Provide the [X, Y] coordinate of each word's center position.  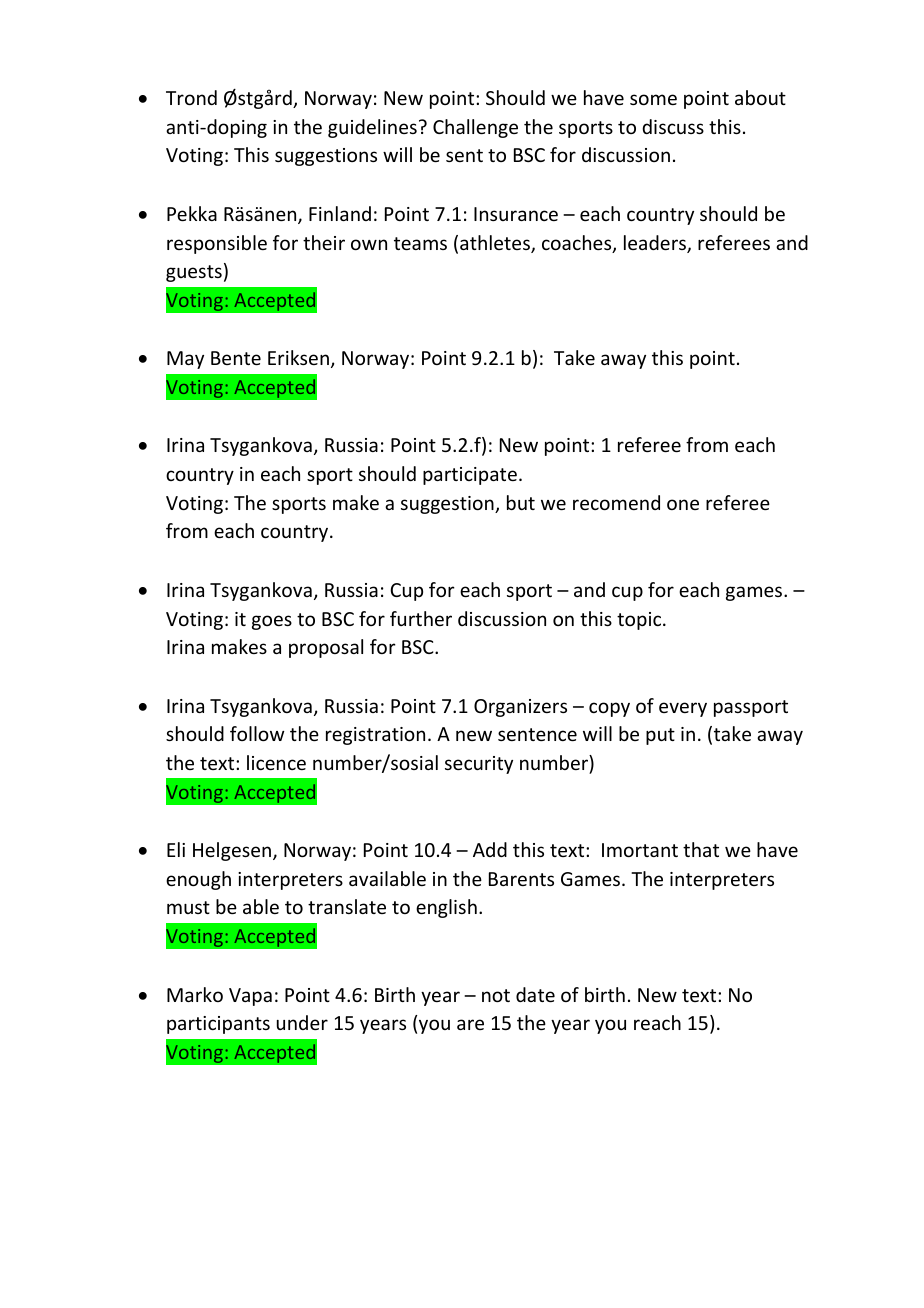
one [683, 504]
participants [218, 1025]
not [496, 995]
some [653, 99]
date [535, 994]
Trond [191, 97]
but [521, 502]
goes [272, 622]
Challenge [475, 128]
